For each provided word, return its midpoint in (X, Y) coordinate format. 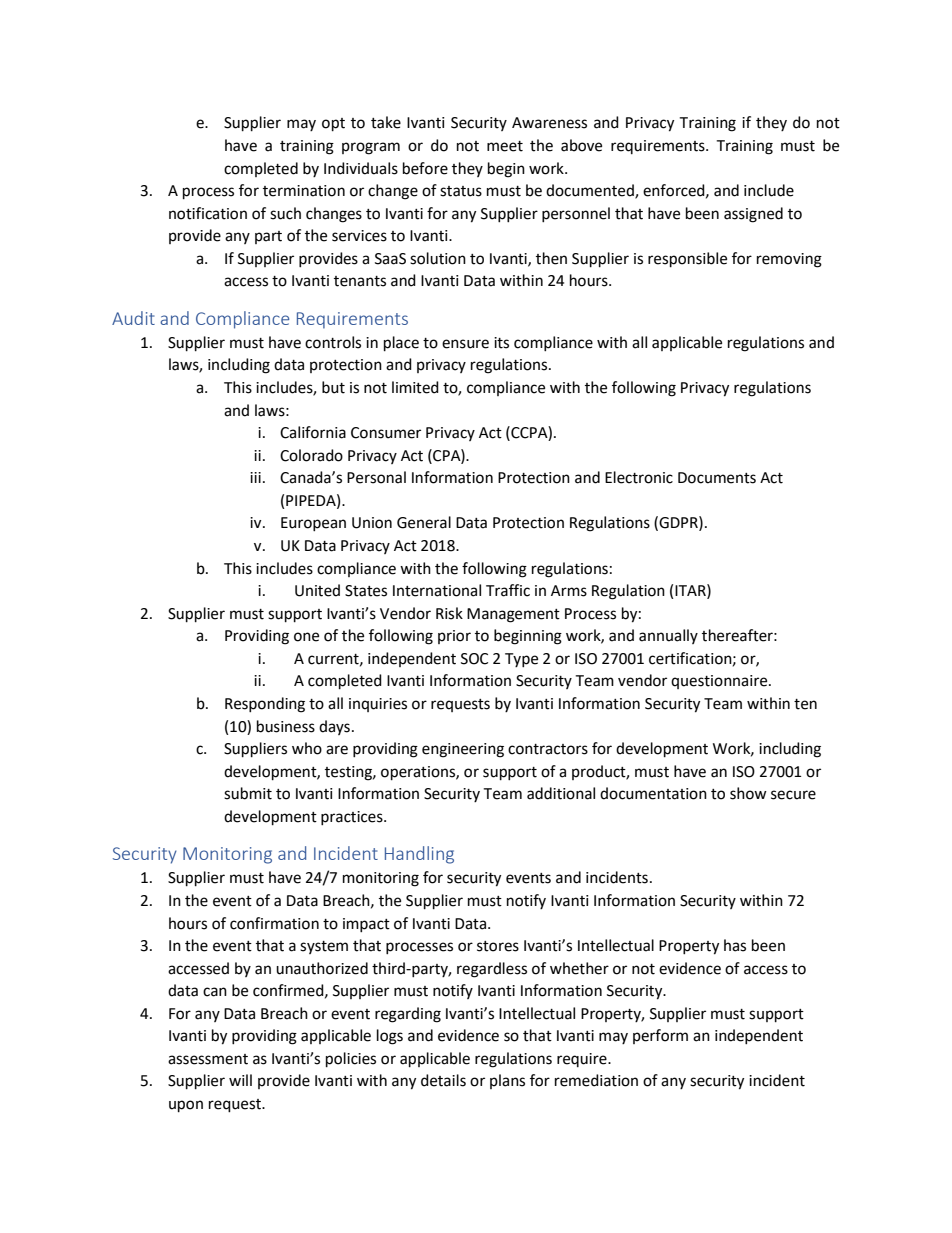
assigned (753, 215)
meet (505, 146)
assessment (208, 1059)
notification (208, 213)
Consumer (386, 433)
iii (255, 477)
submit (248, 793)
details (443, 1080)
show (748, 793)
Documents (717, 478)
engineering (463, 750)
